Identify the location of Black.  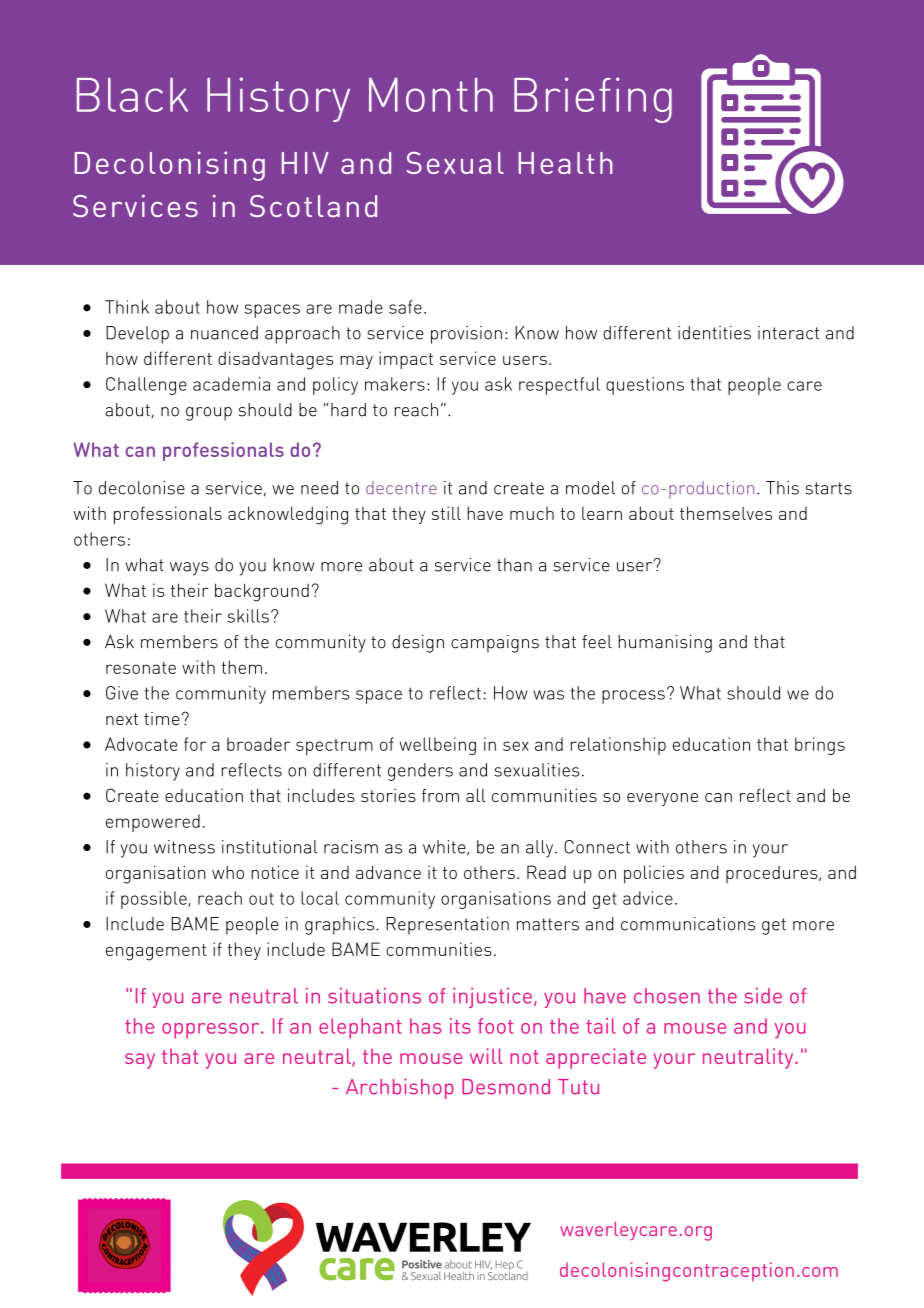
(132, 94).
